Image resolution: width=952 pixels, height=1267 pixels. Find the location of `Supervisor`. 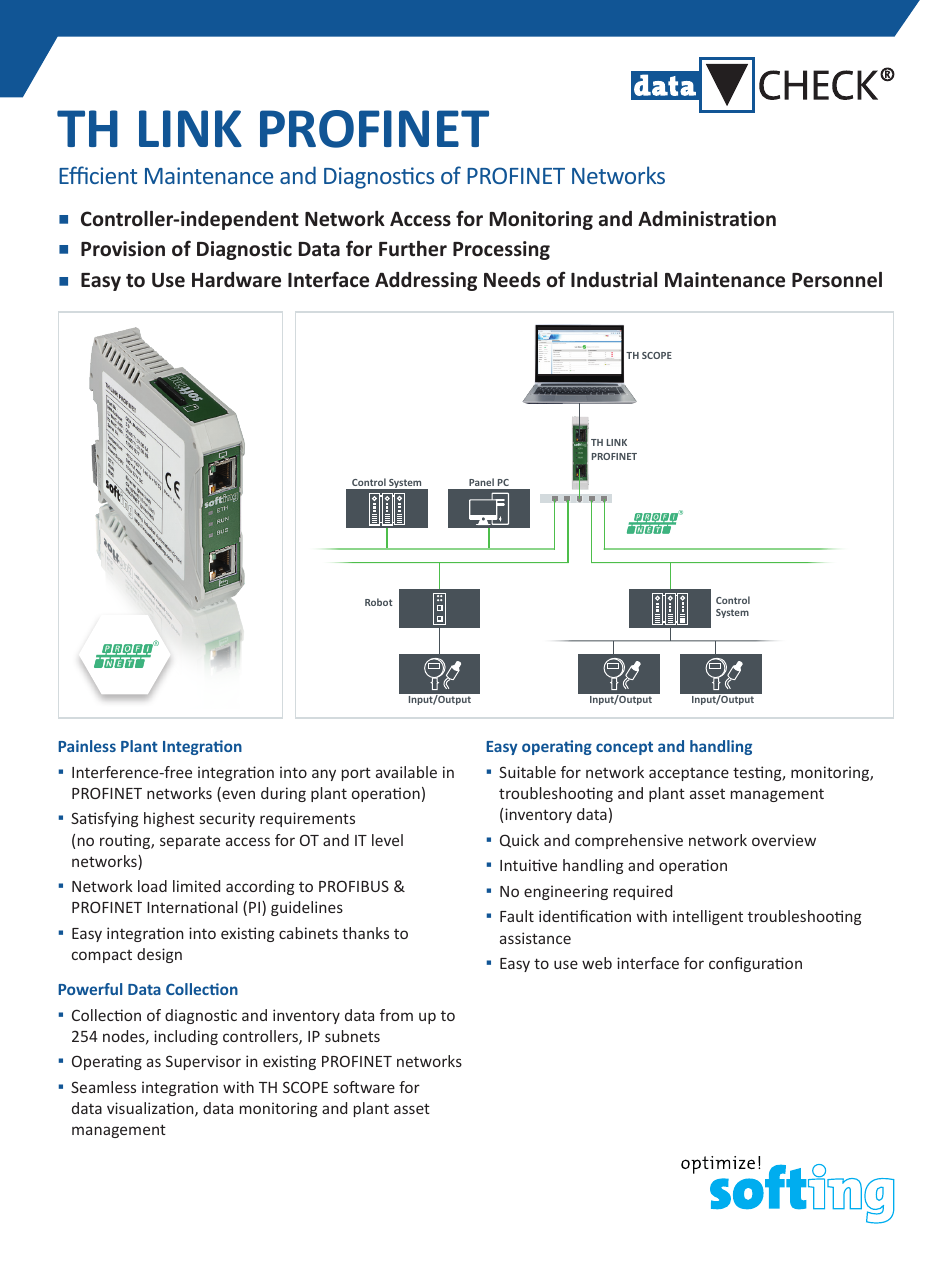

Supervisor is located at coordinates (203, 1062).
